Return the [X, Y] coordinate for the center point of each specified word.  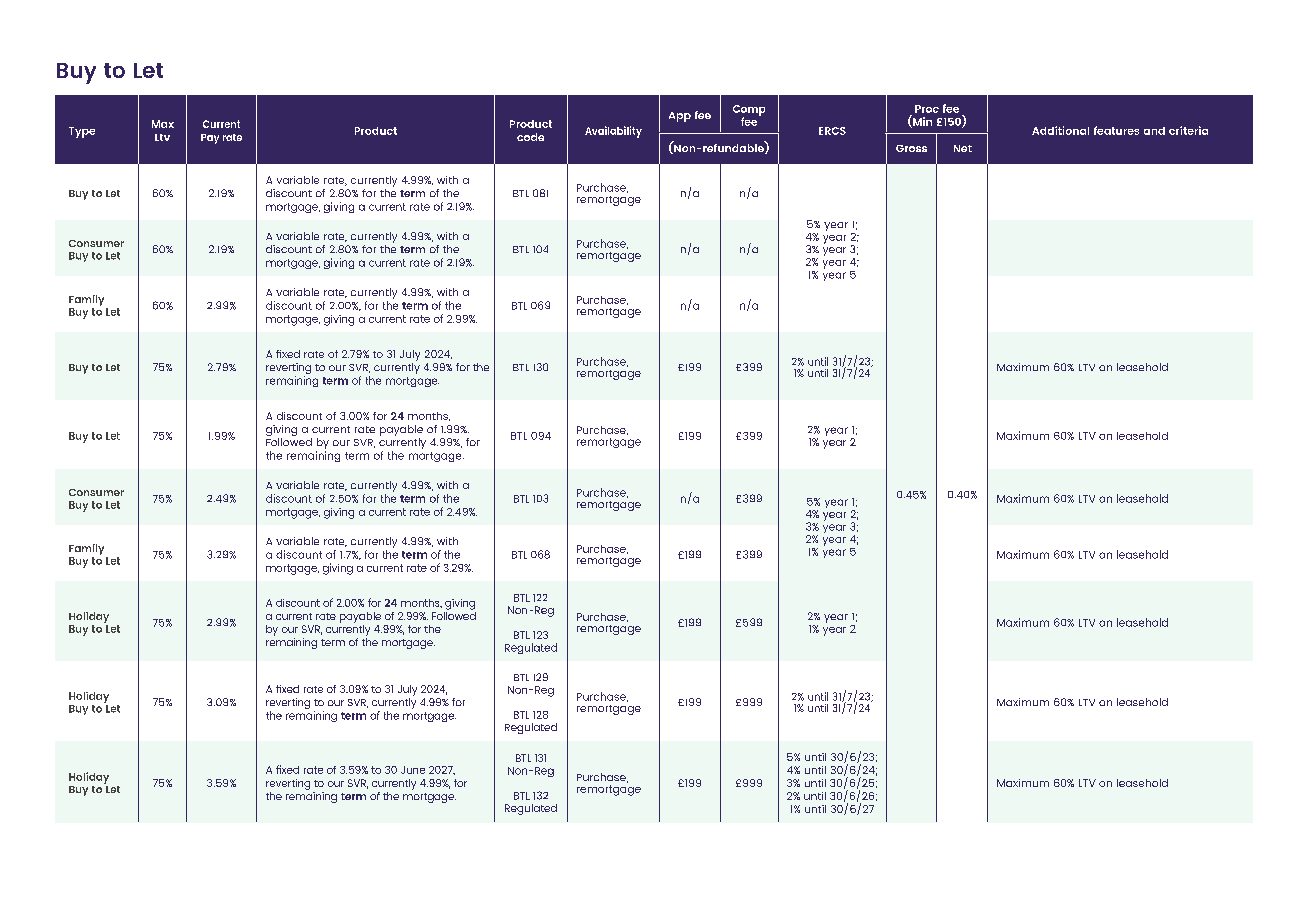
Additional [1060, 130]
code [530, 137]
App [680, 117]
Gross [911, 148]
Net [963, 148]
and [1154, 131]
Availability [613, 132]
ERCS [832, 131]
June [413, 770]
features [1116, 130]
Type [82, 132]
